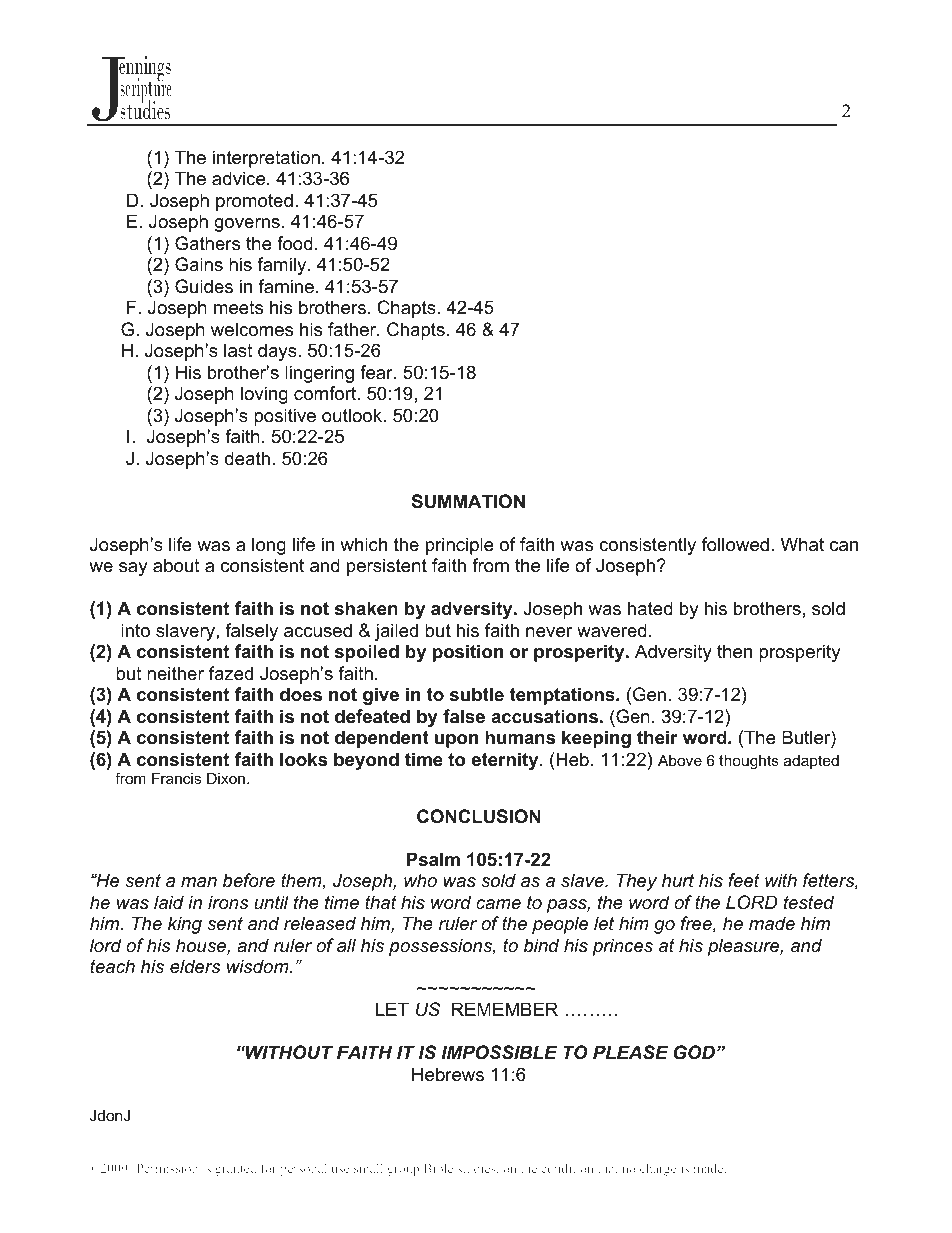 This page has width=952, height=1233. What do you see at coordinates (658, 1169) in the page?
I see `charge` at bounding box center [658, 1169].
